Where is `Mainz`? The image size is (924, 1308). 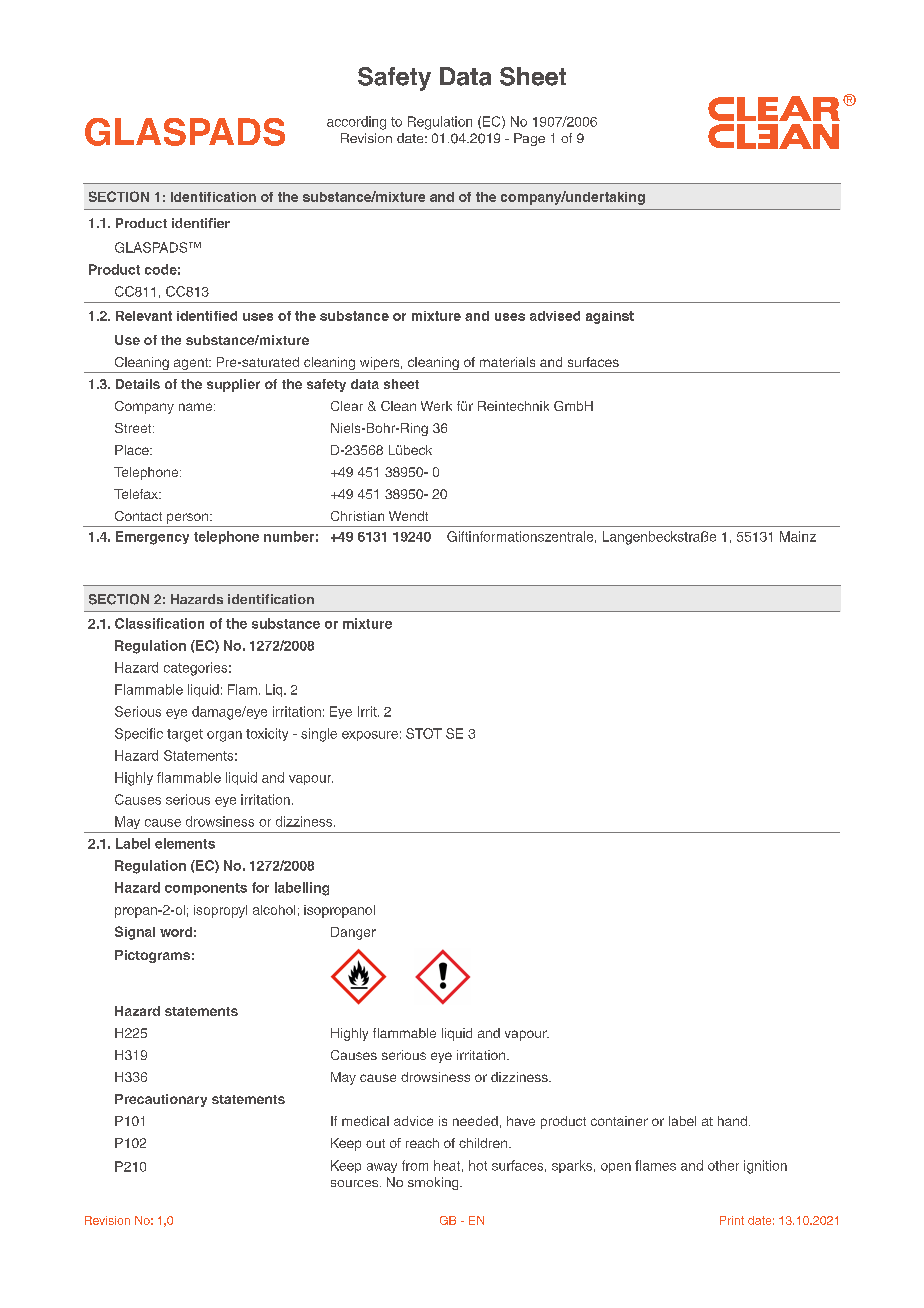 Mainz is located at coordinates (798, 536).
